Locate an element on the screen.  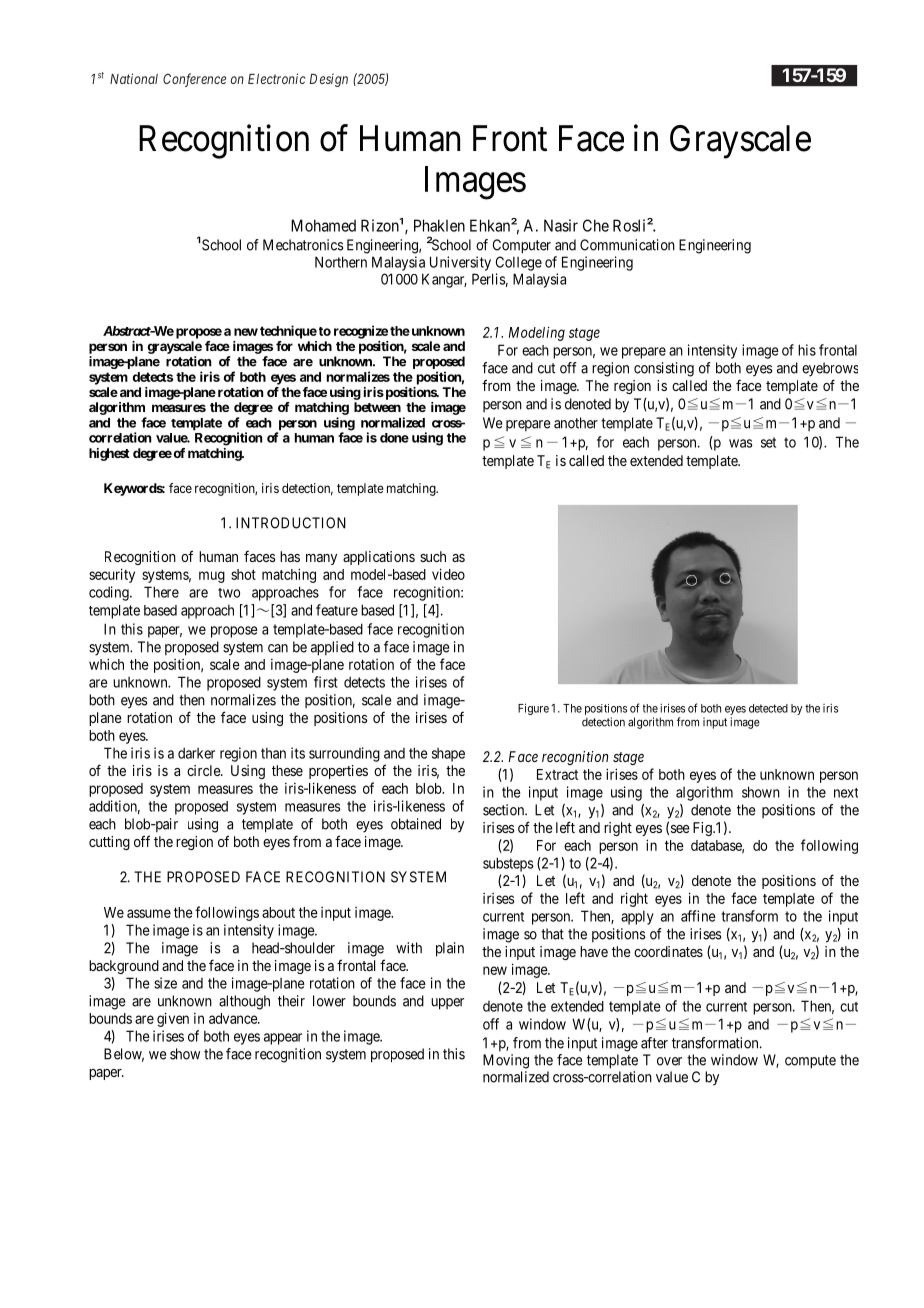
Communication is located at coordinates (627, 245).
